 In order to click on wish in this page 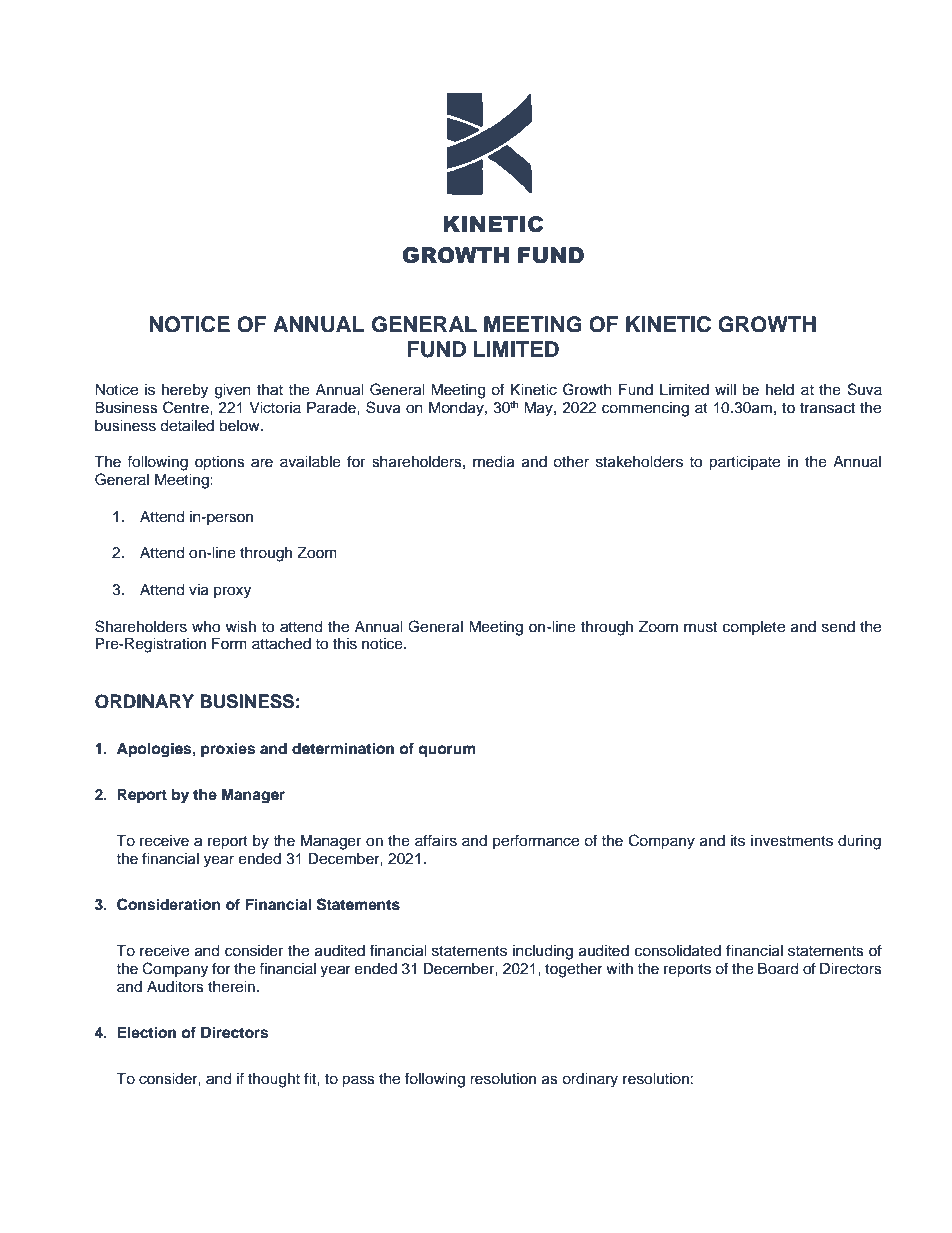, I will do `click(241, 627)`.
